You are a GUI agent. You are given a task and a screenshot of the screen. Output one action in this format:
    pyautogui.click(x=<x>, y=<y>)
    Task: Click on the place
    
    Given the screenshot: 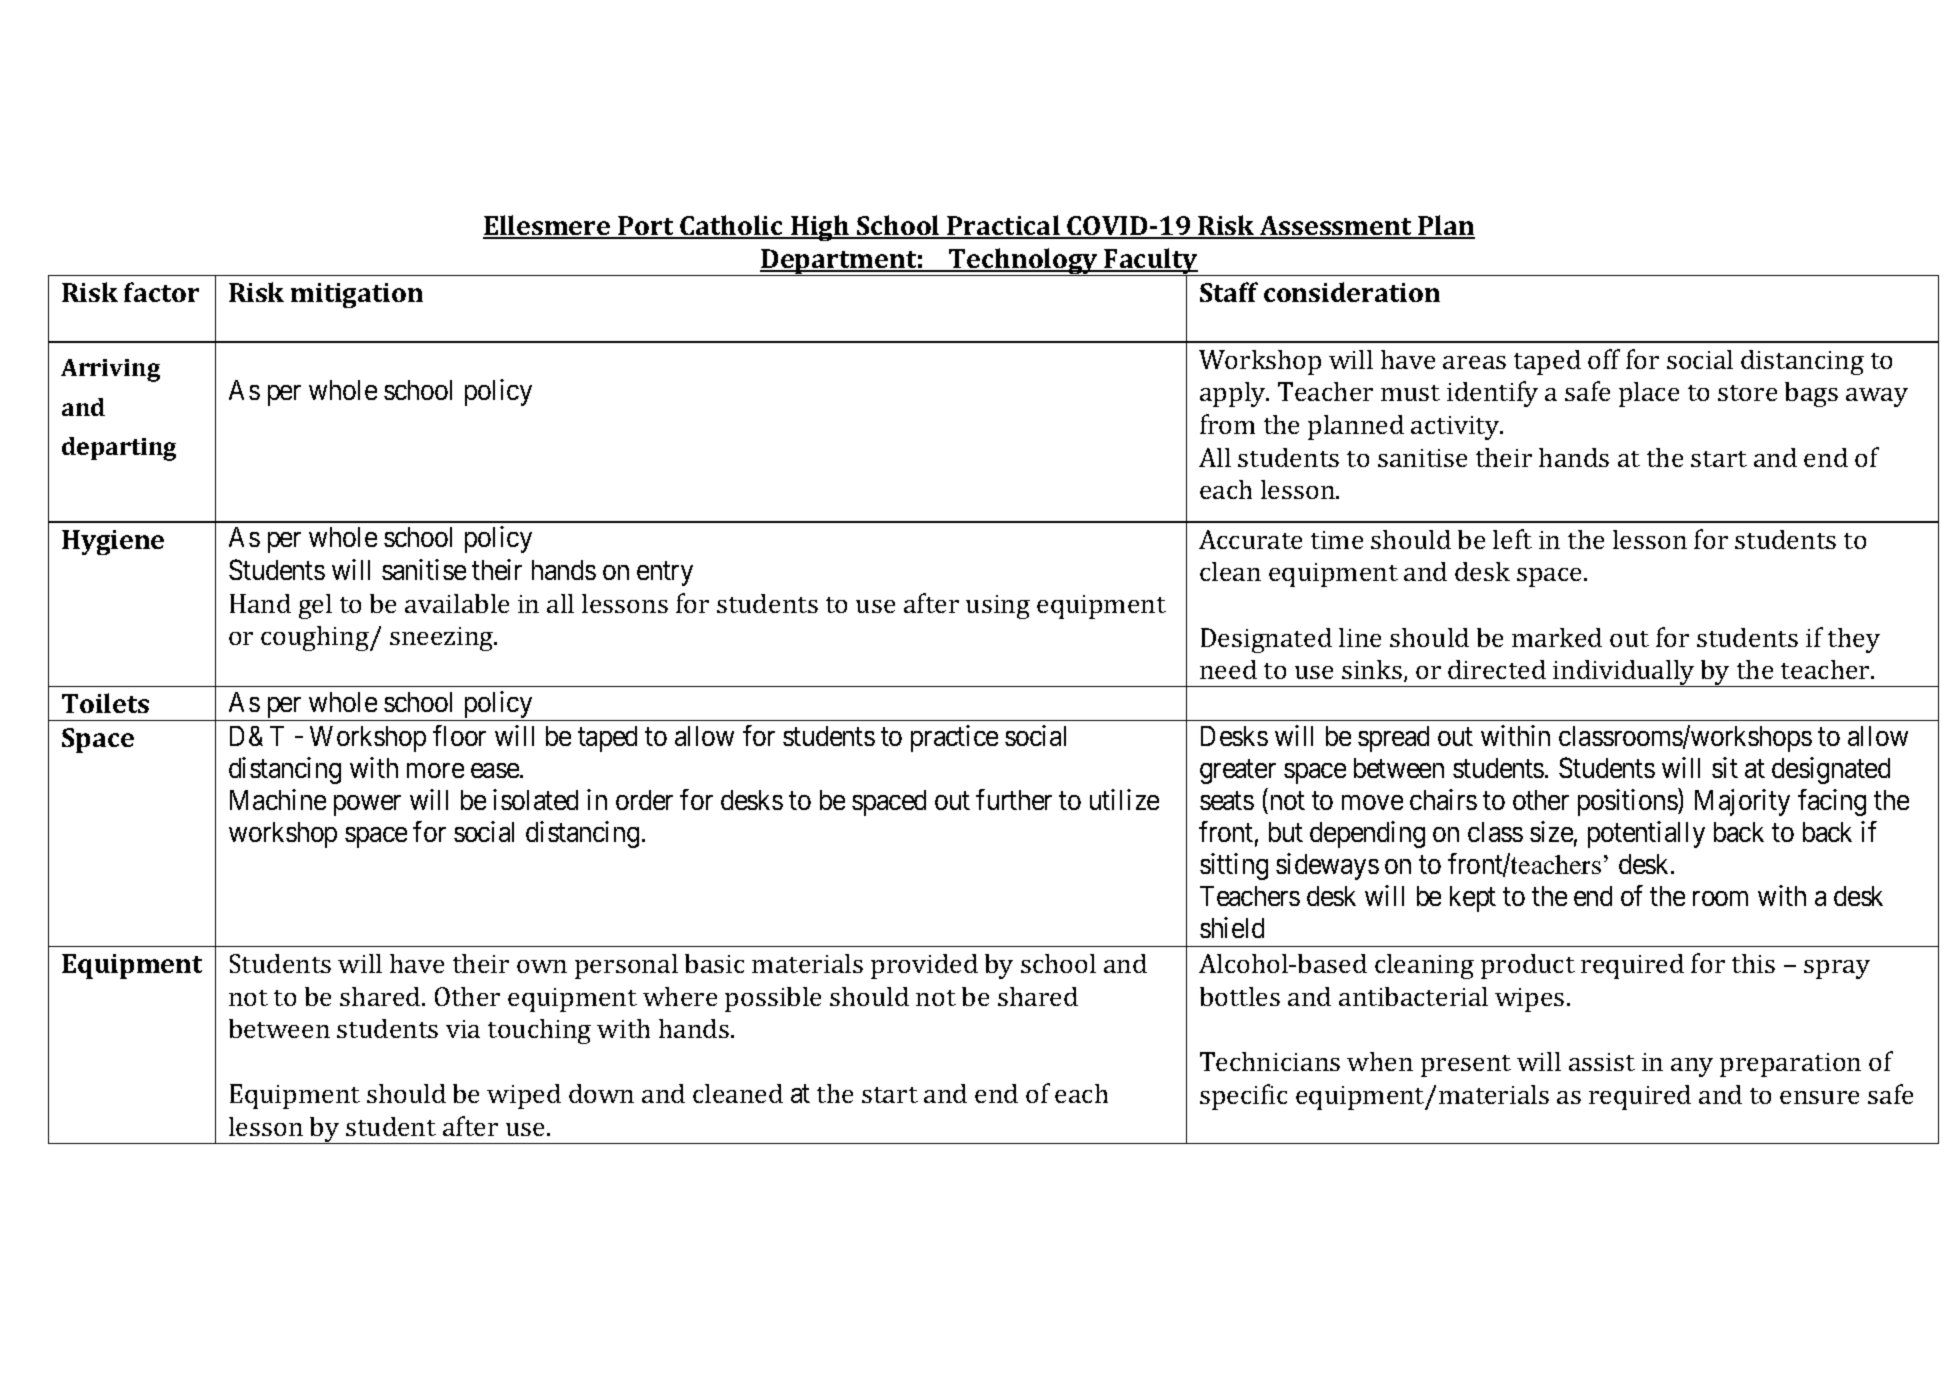 What is the action you would take?
    pyautogui.click(x=1649, y=394)
